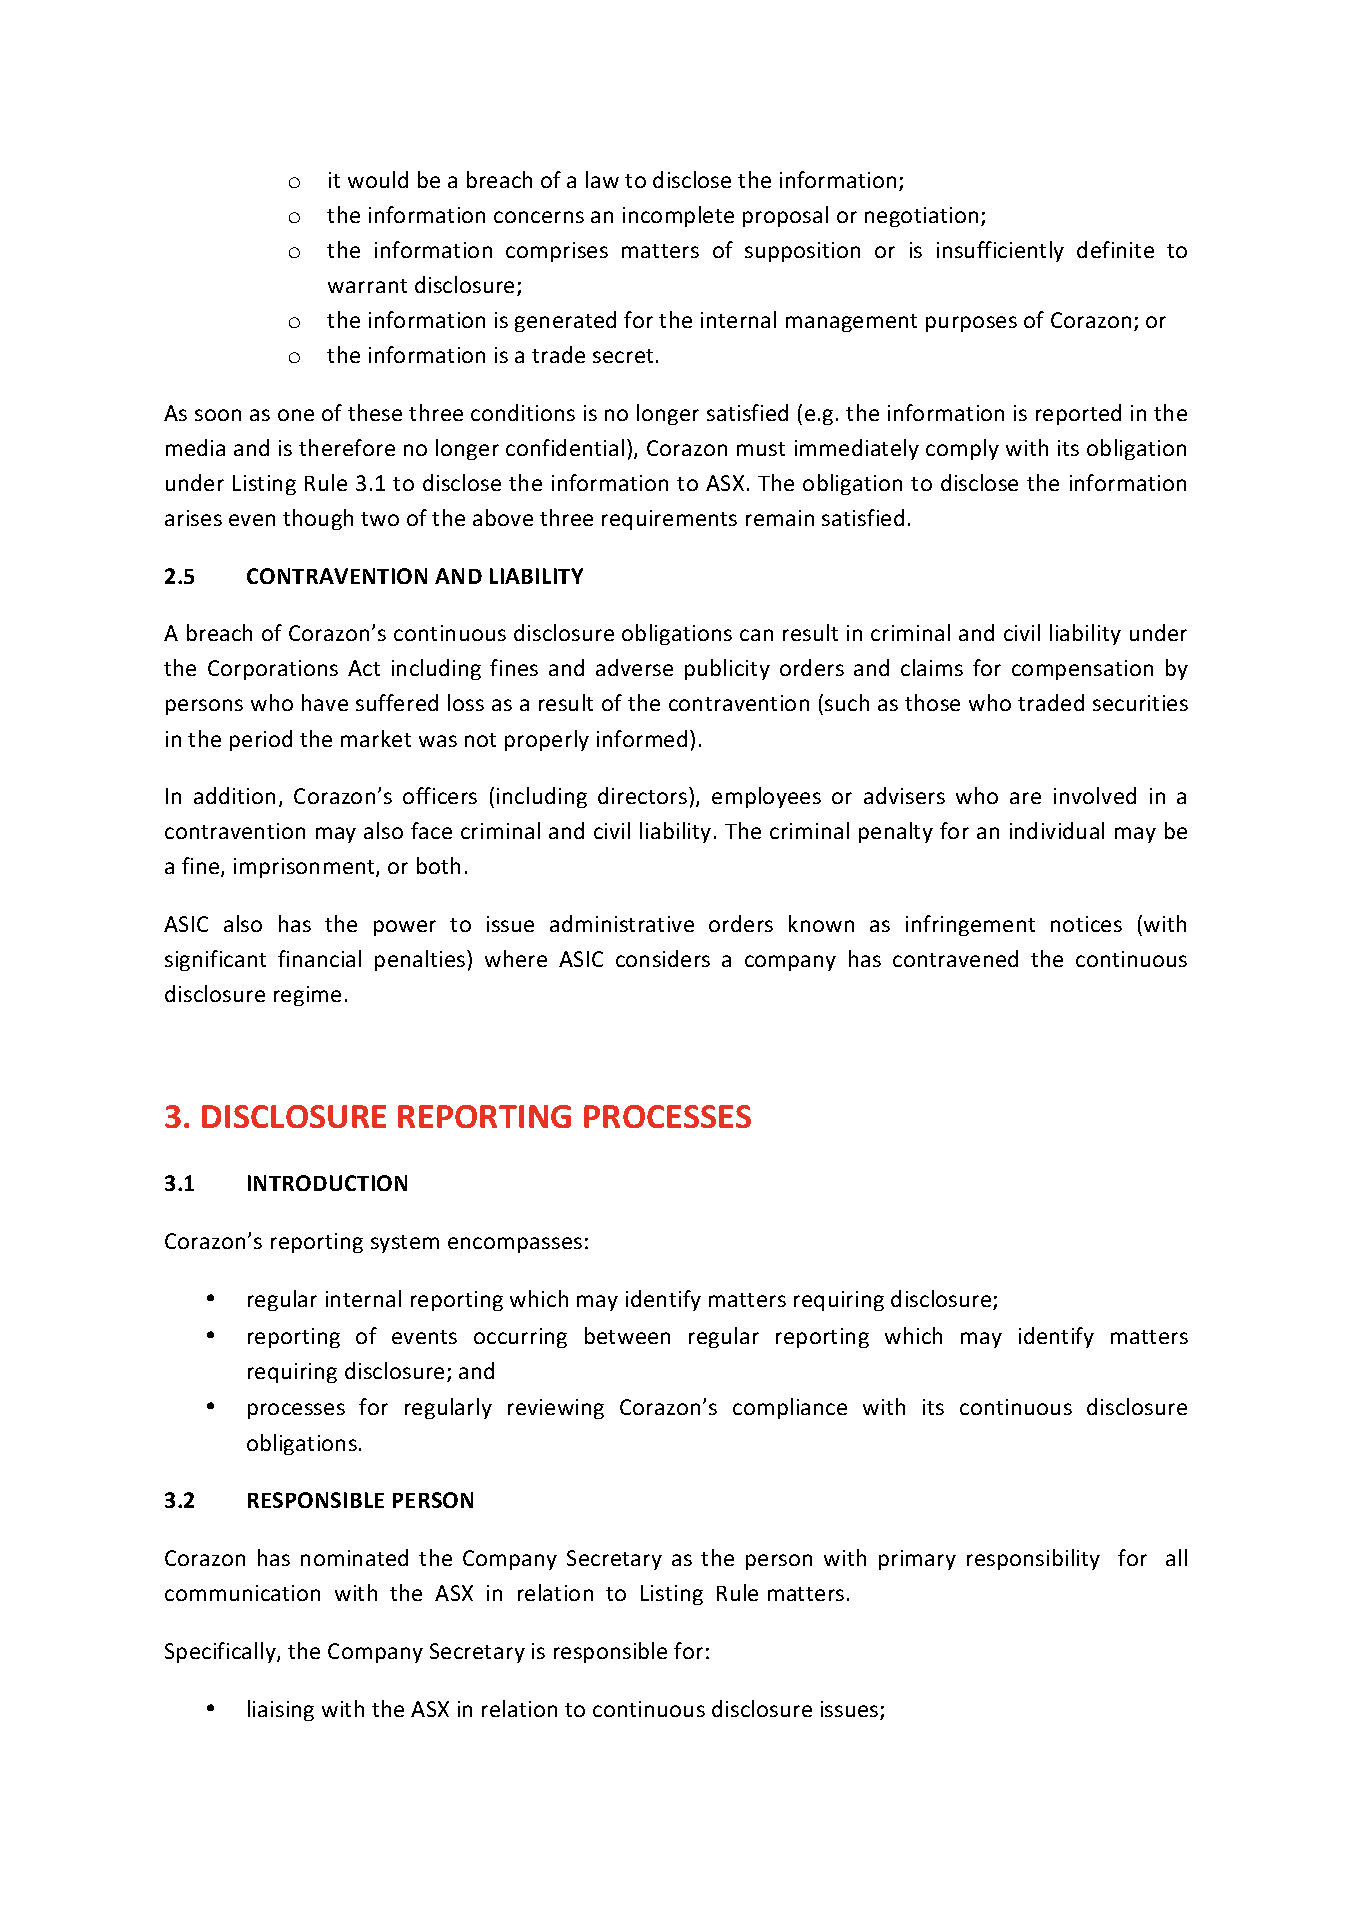 This document has height=1910, width=1351. Describe the element at coordinates (1000, 251) in the document. I see `insufficiently` at that location.
